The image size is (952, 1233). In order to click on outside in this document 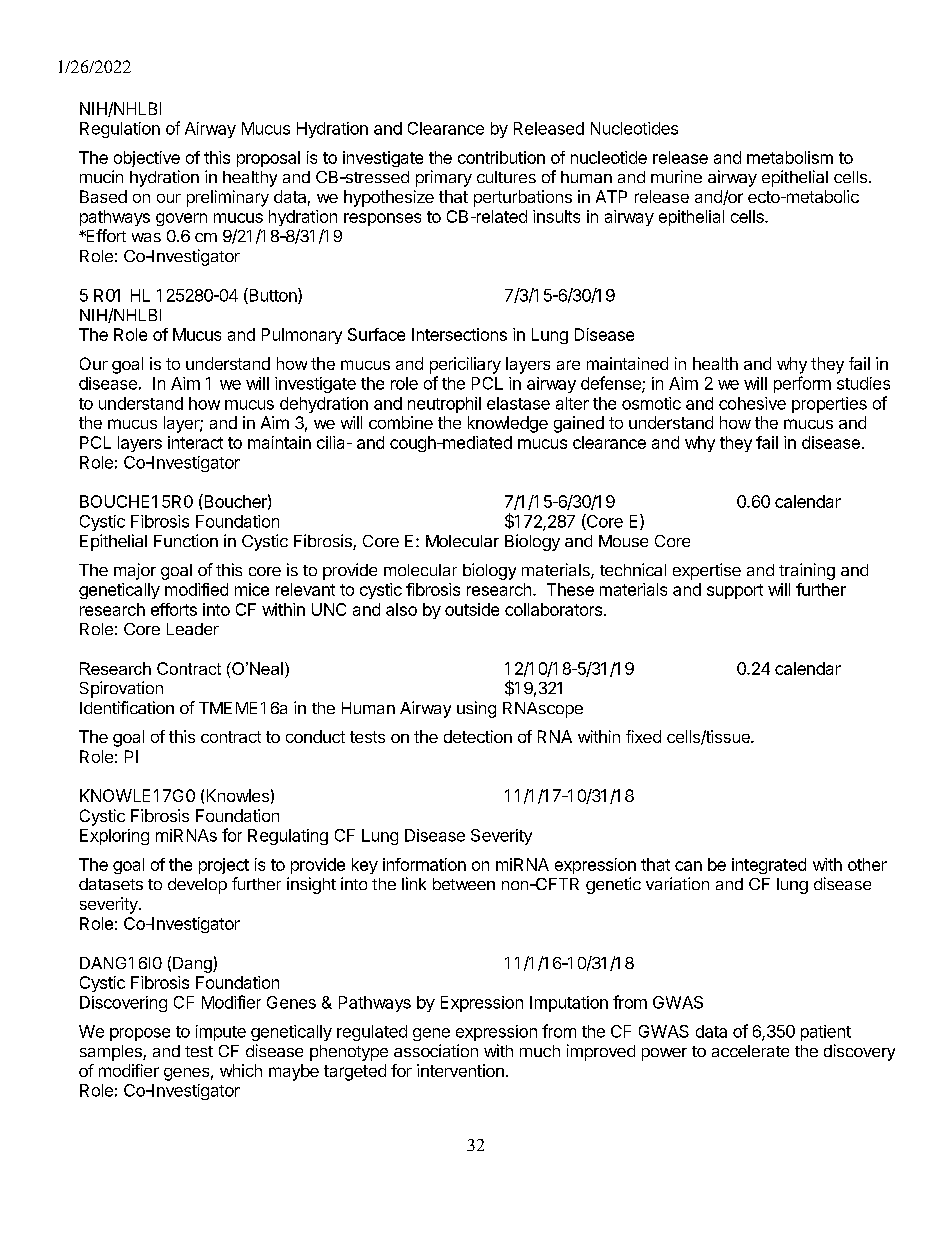, I will do `click(472, 609)`.
